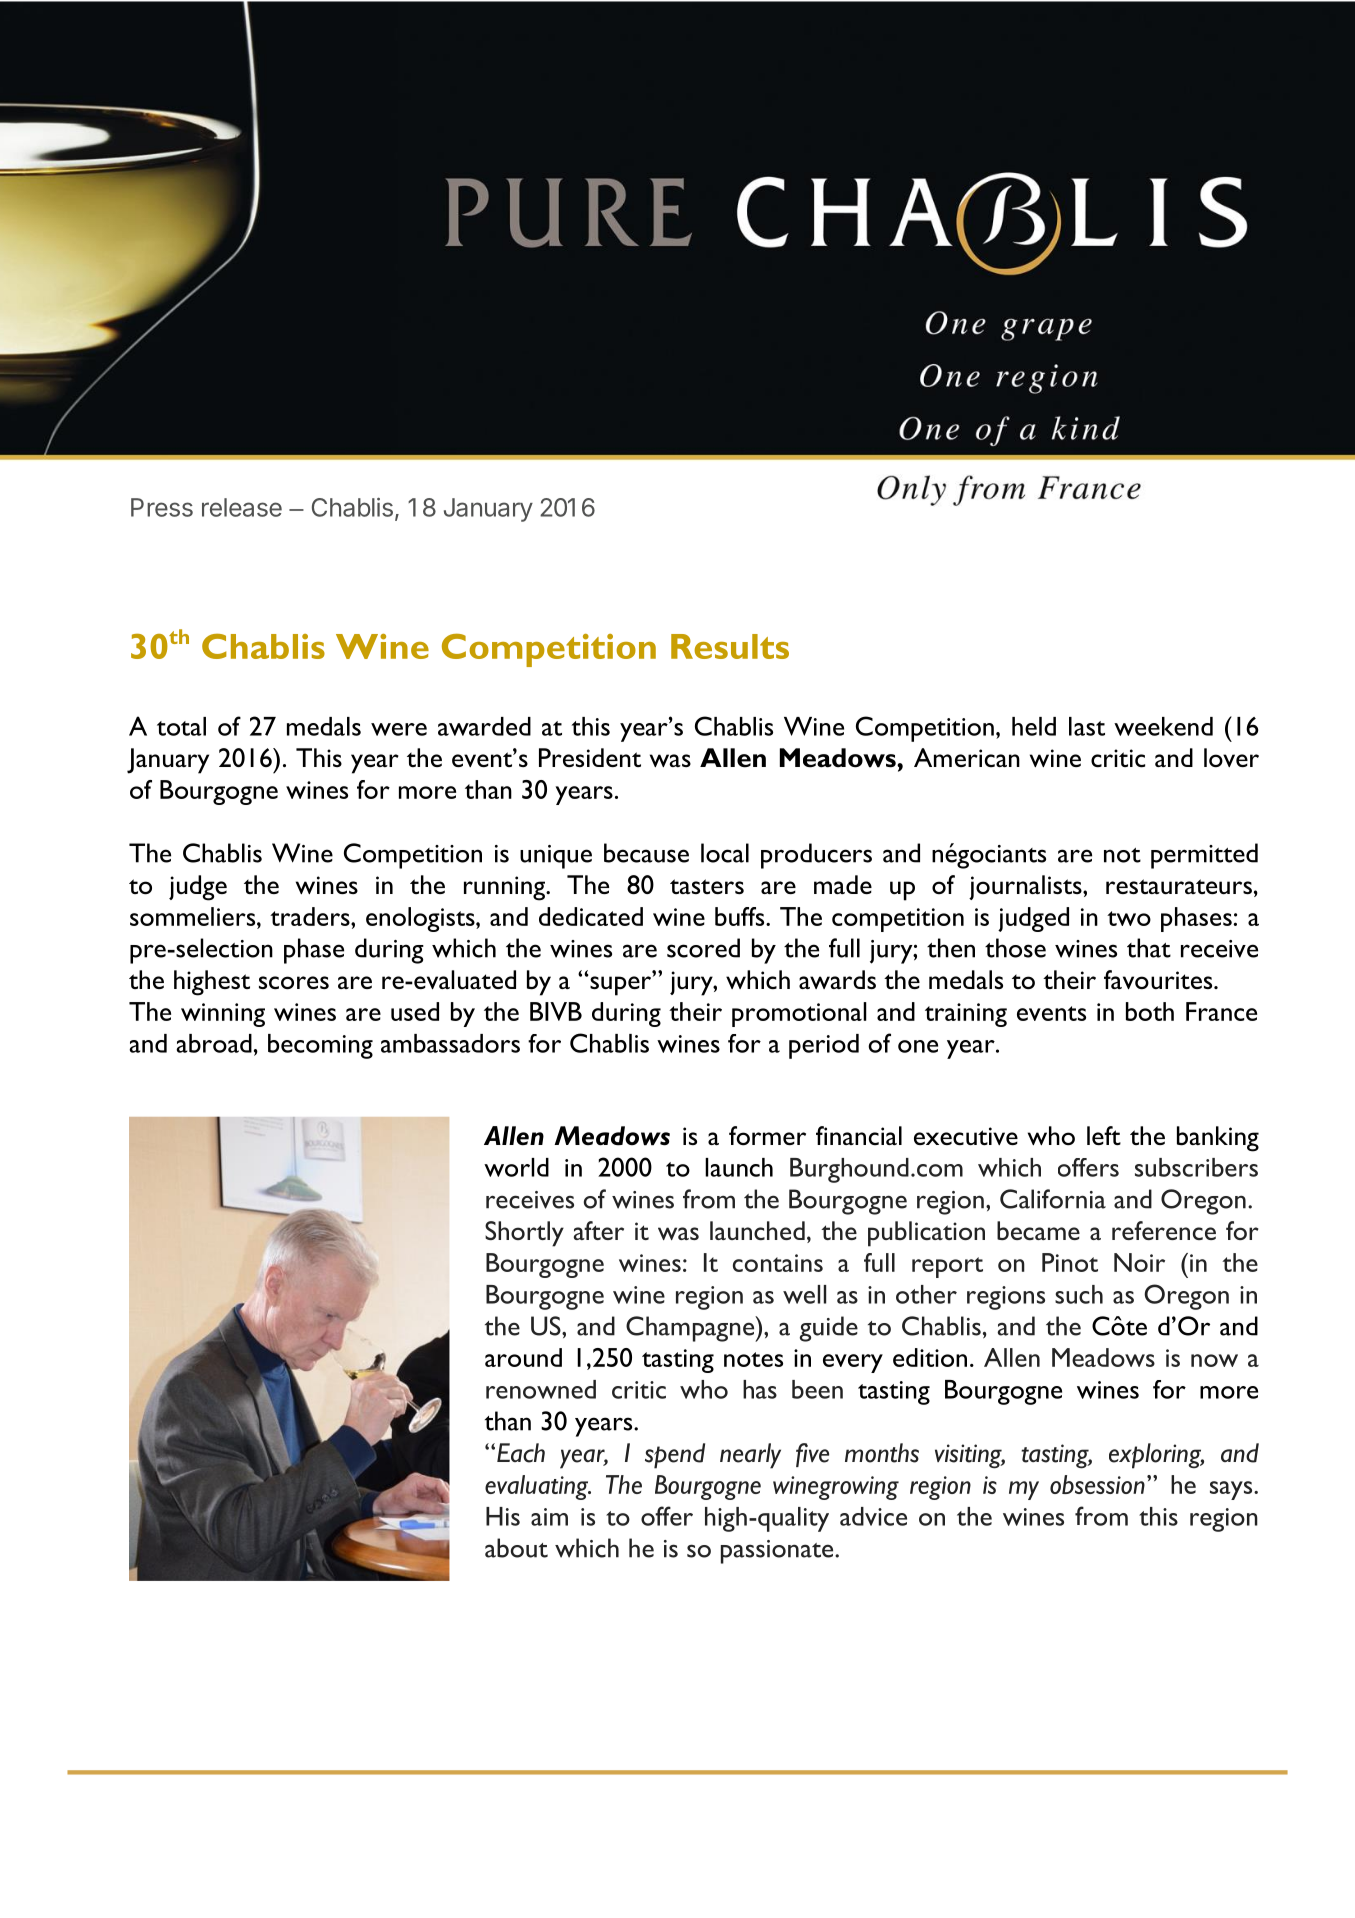  Describe the element at coordinates (799, 1014) in the screenshot. I see `promotional` at that location.
